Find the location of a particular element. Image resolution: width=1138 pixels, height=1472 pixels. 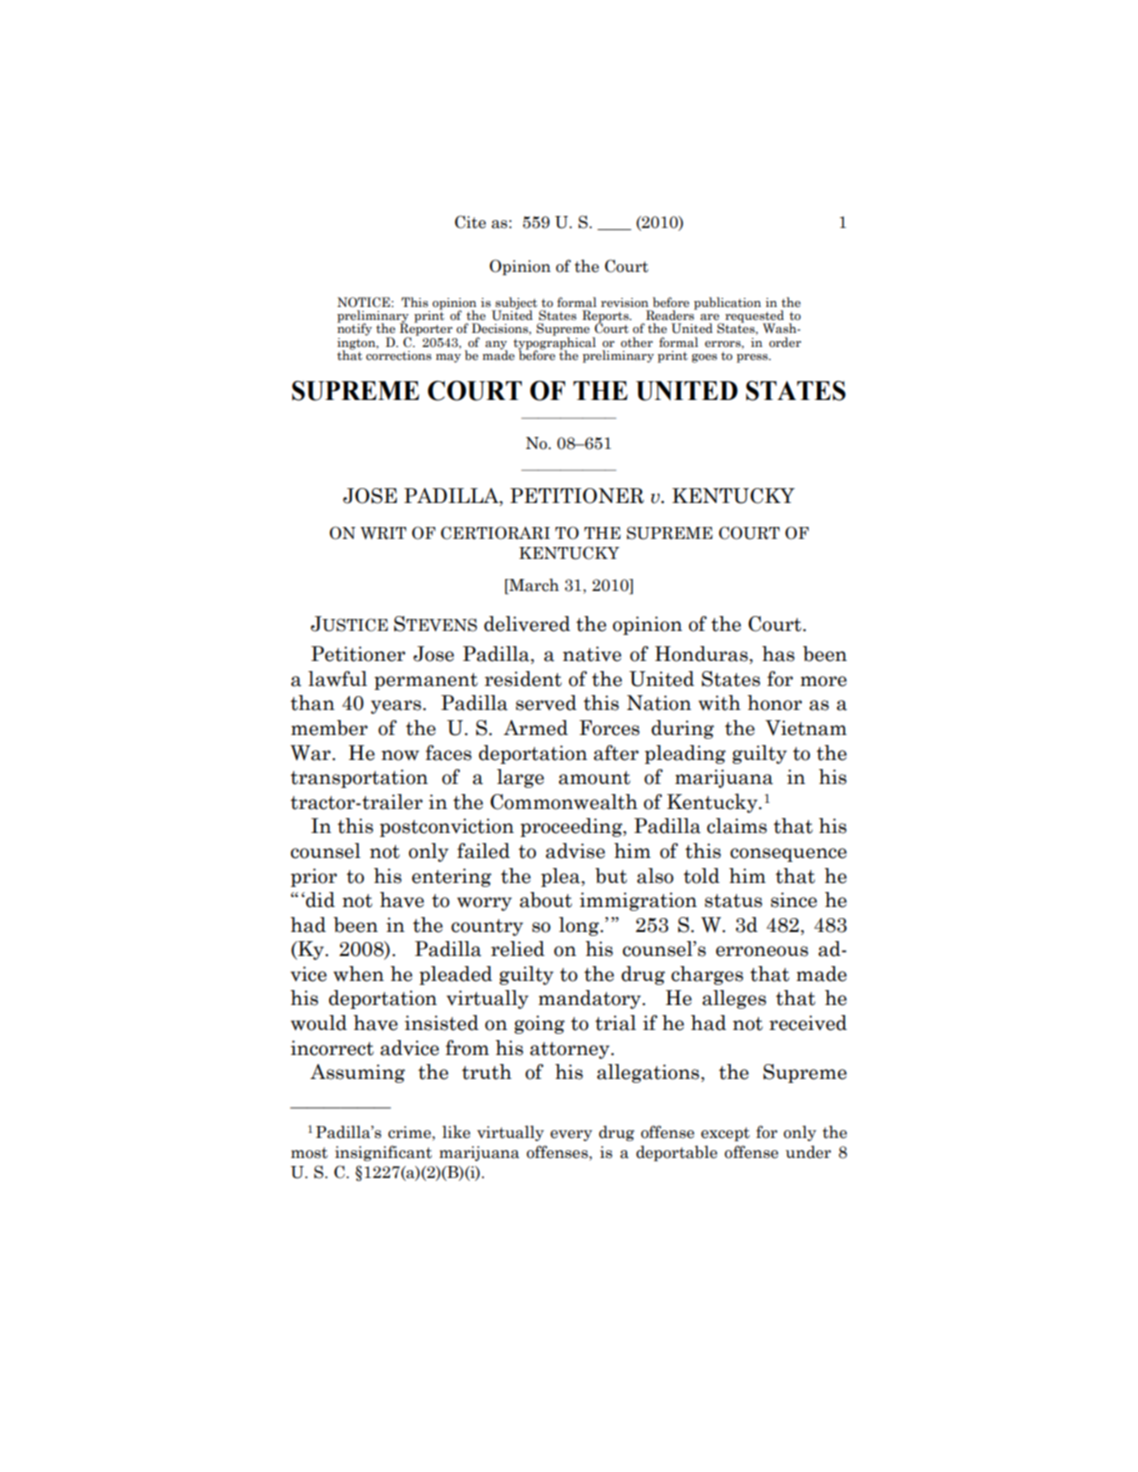

prior is located at coordinates (314, 877).
